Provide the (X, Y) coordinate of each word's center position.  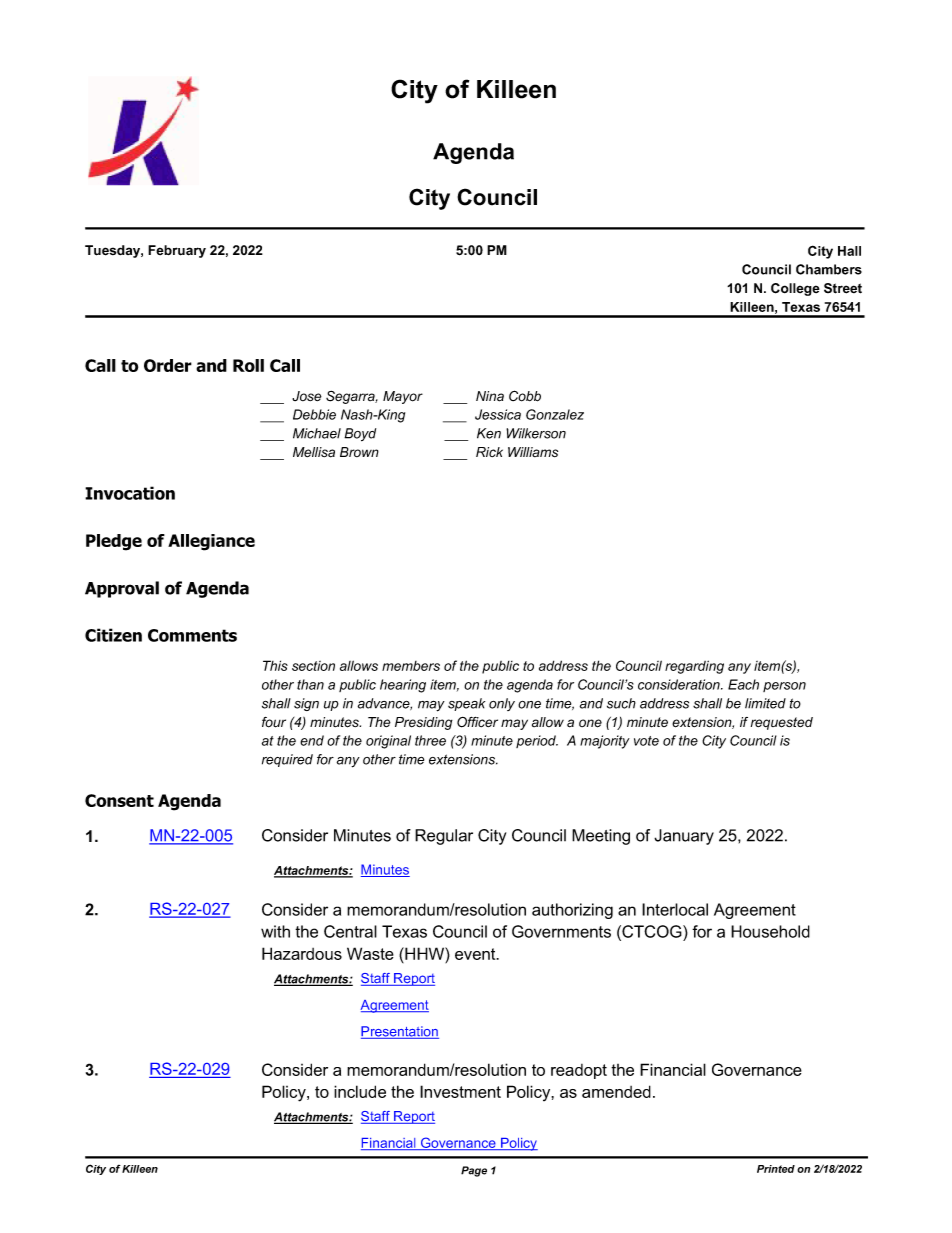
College (795, 289)
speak (466, 704)
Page (474, 1171)
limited (765, 703)
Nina (490, 396)
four (274, 722)
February (177, 251)
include (360, 1091)
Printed (776, 1169)
